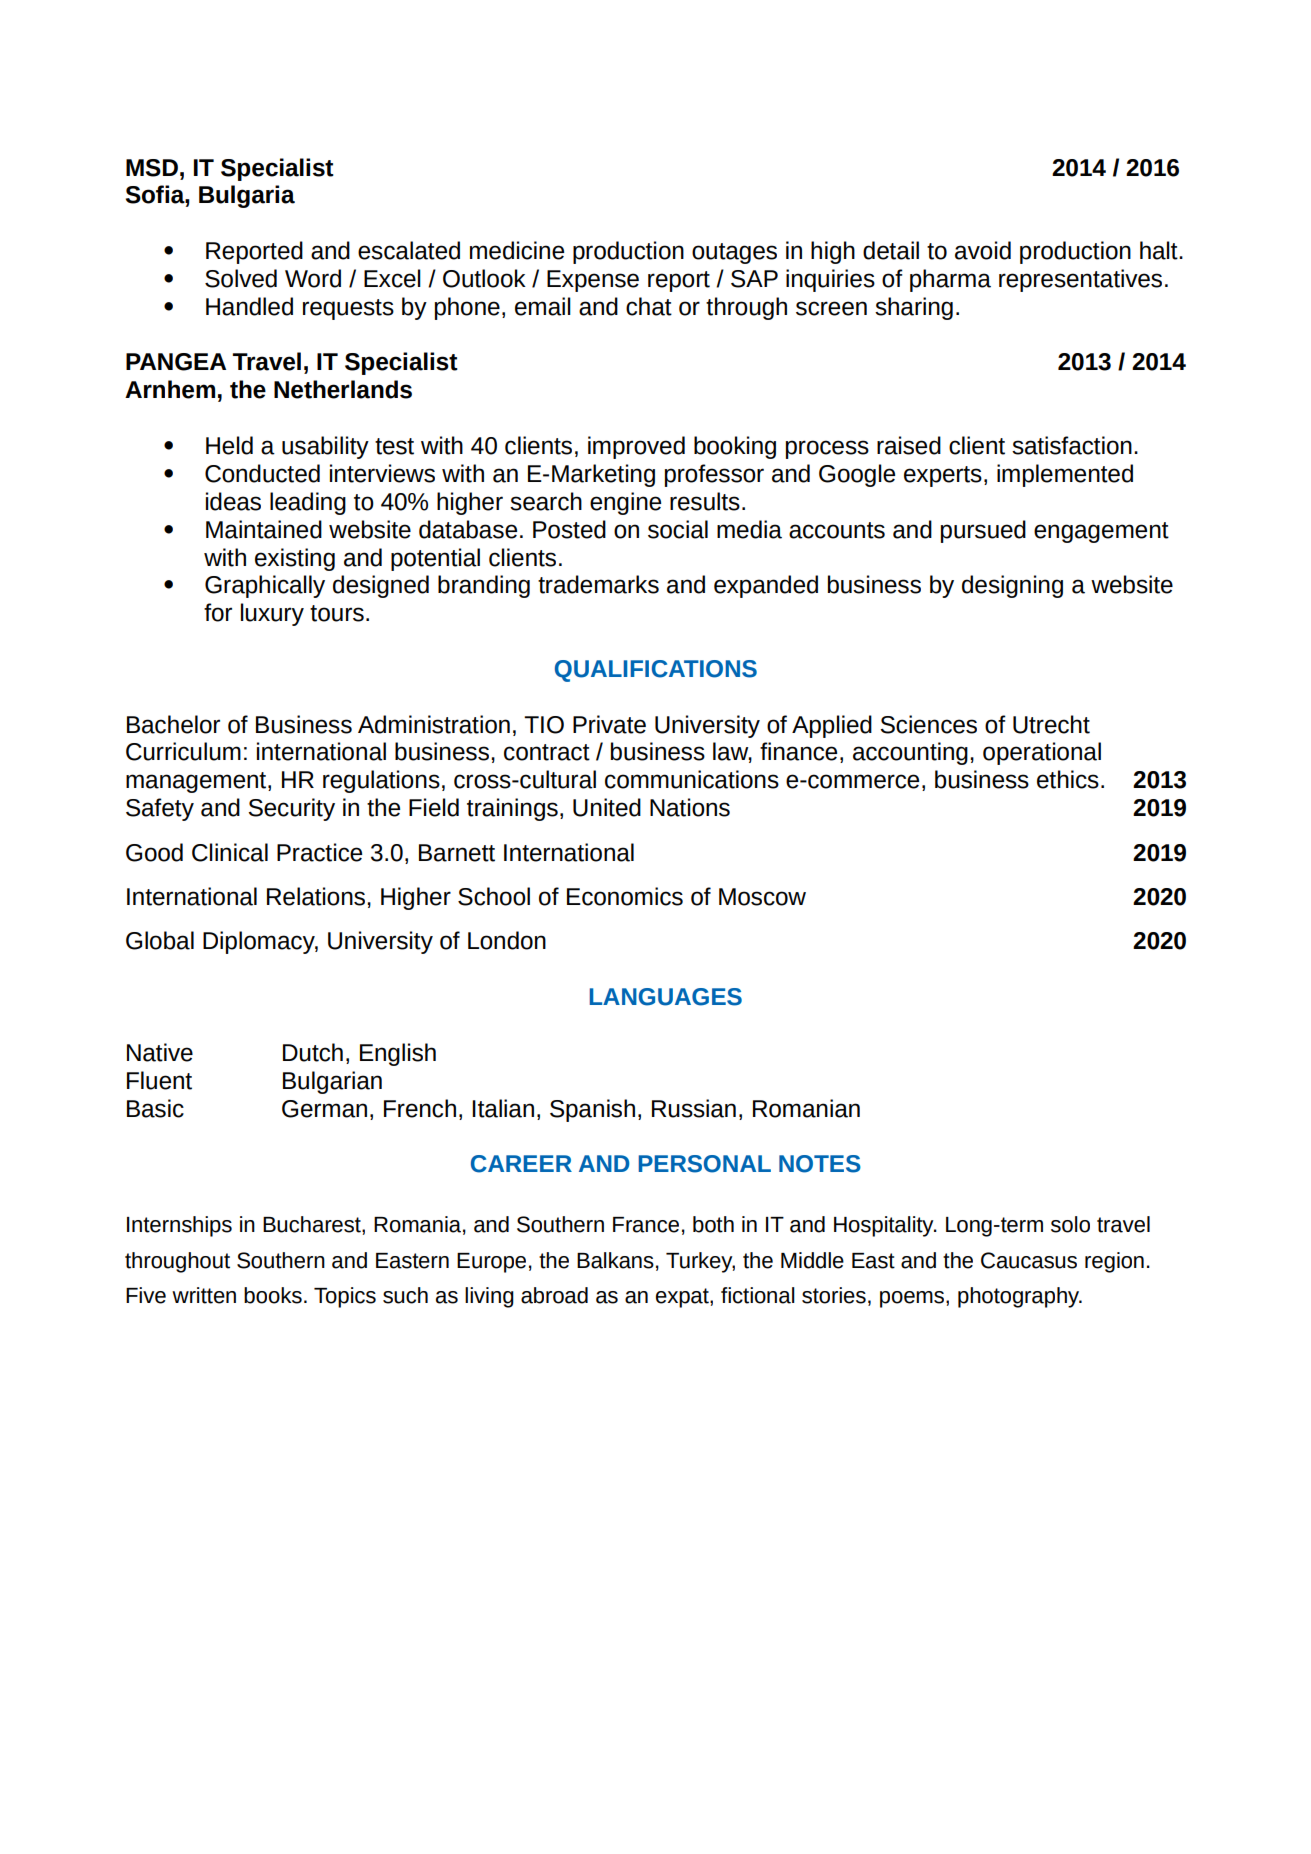  I want to click on Moscow, so click(762, 897).
